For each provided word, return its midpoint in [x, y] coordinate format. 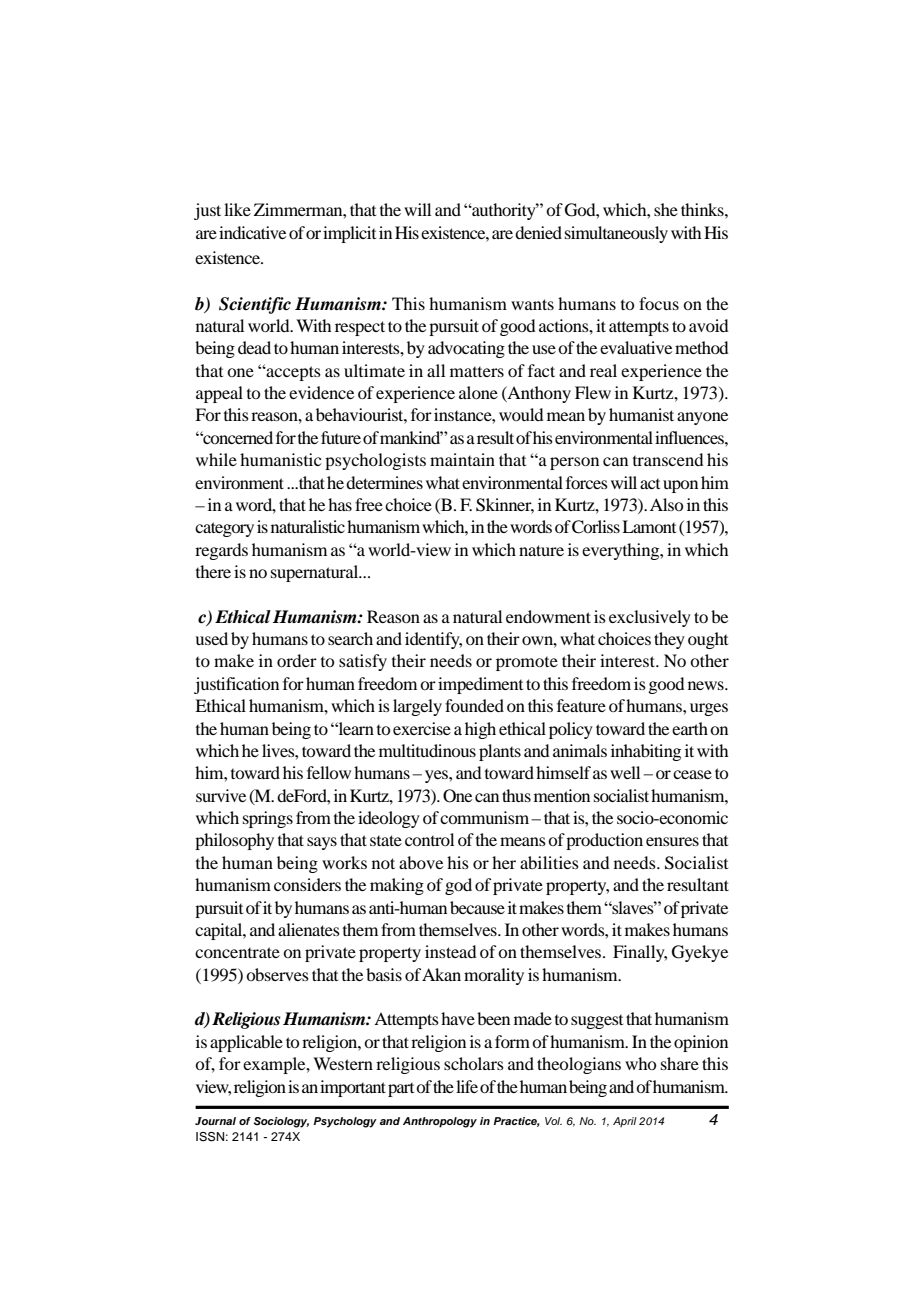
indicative [252, 232]
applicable [246, 1043]
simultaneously [616, 234]
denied [538, 232]
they [669, 640]
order [297, 660]
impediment [480, 685]
